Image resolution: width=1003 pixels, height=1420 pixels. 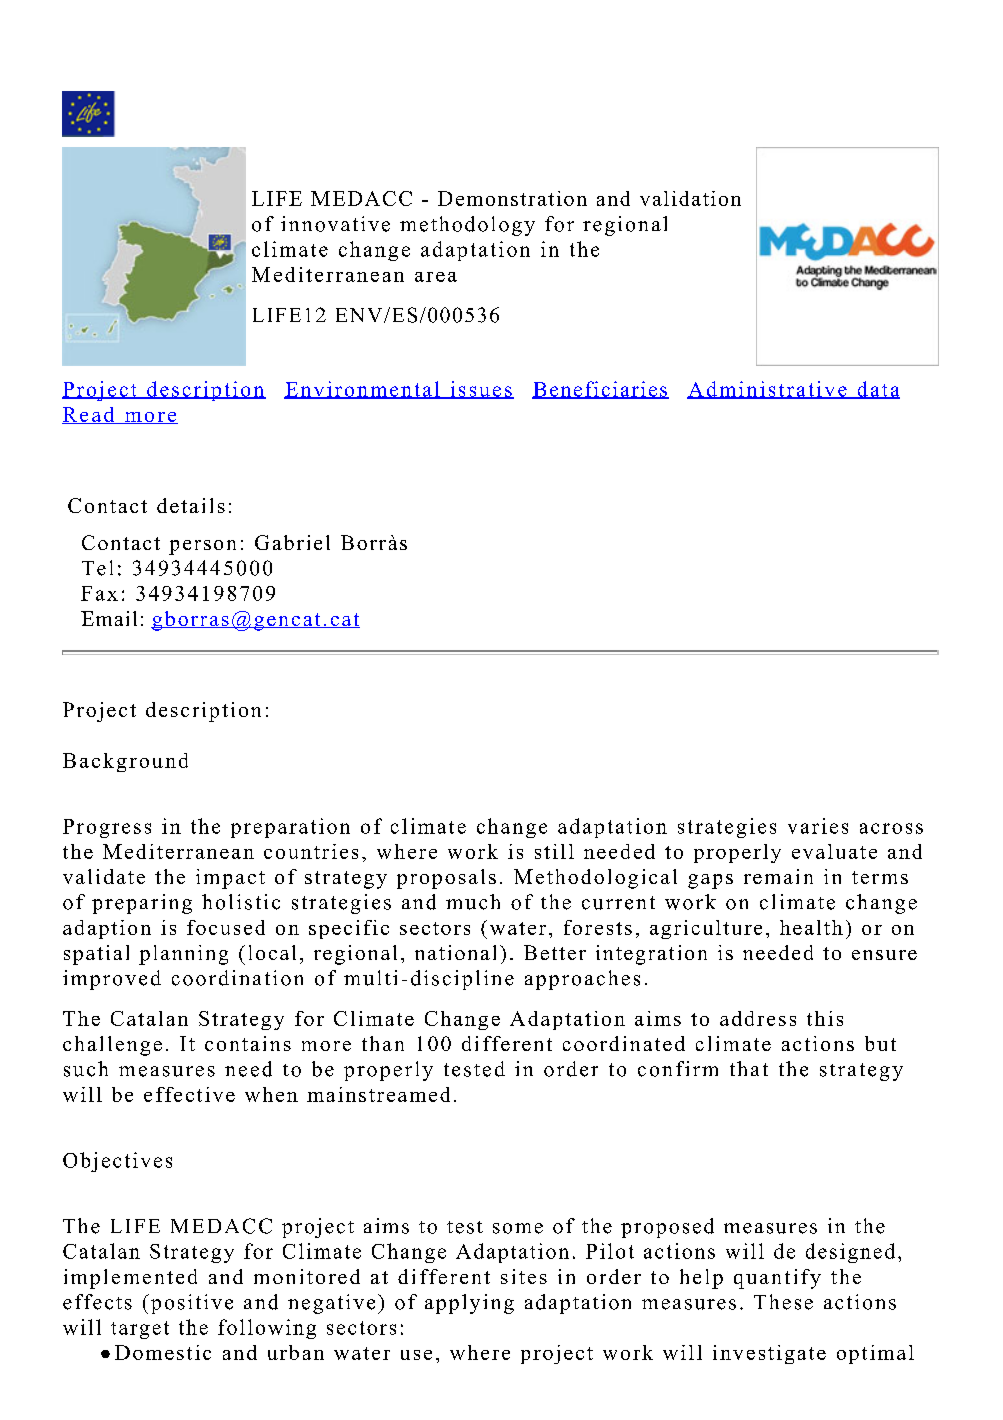 I want to click on innovative, so click(x=335, y=224).
